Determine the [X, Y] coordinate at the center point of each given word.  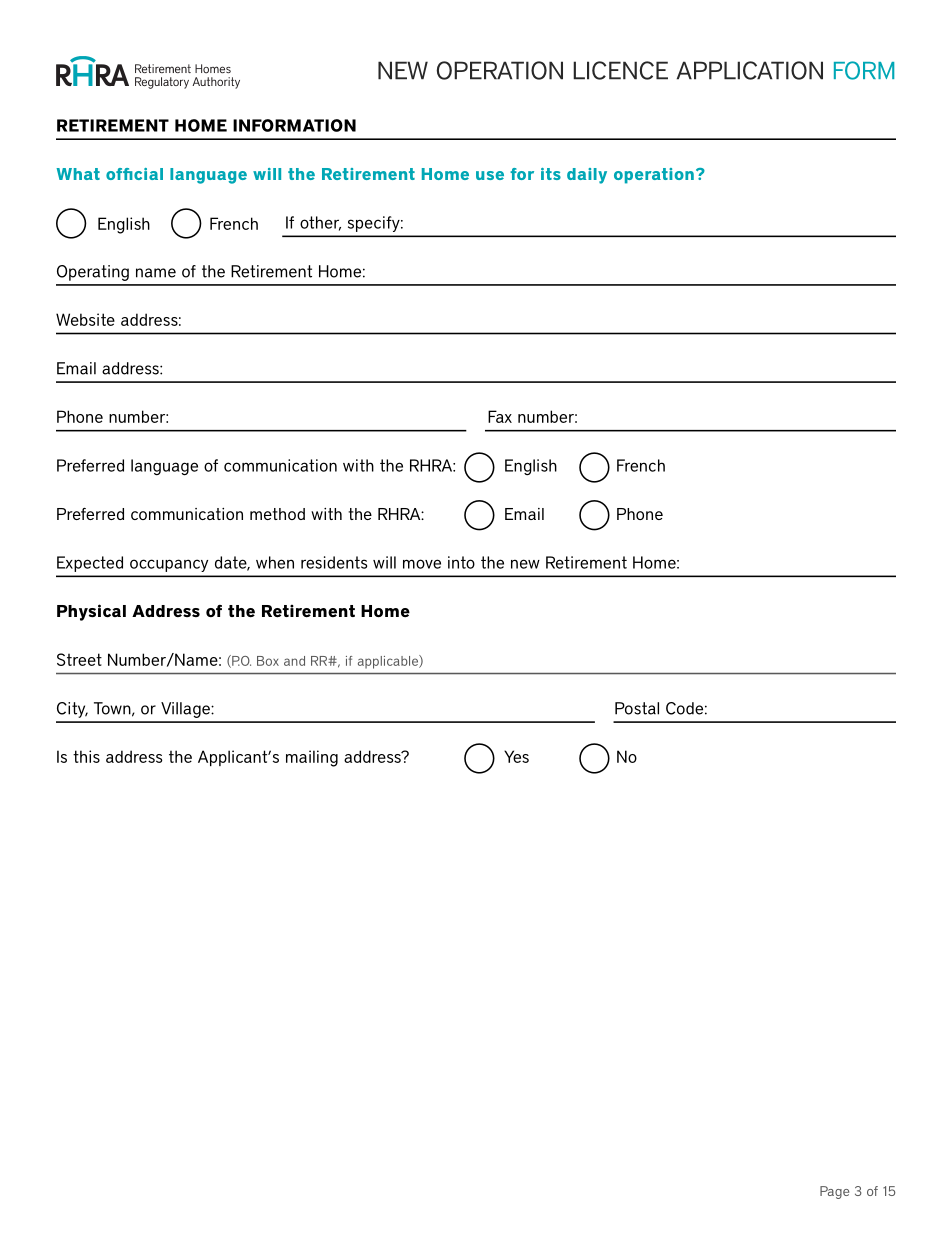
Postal [637, 708]
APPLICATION [750, 70]
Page [834, 1192]
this [86, 756]
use [490, 175]
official [134, 174]
